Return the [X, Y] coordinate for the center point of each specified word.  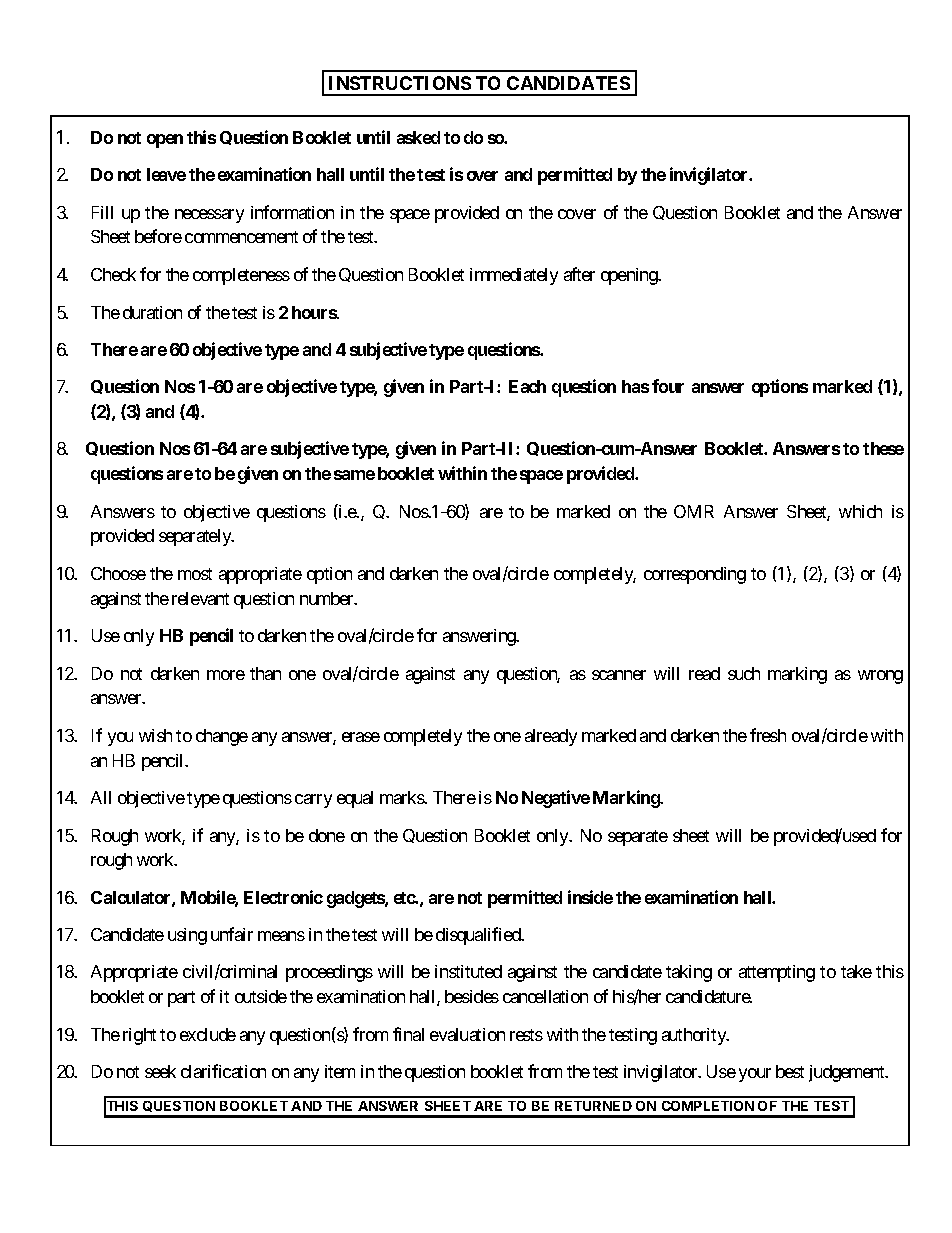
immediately [514, 276]
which [860, 511]
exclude [208, 1034]
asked [418, 137]
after [579, 274]
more [226, 675]
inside [590, 897]
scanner [619, 675]
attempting [777, 973]
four [668, 386]
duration [152, 312]
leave [166, 174]
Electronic [283, 897]
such [744, 673]
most [195, 574]
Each [527, 386]
